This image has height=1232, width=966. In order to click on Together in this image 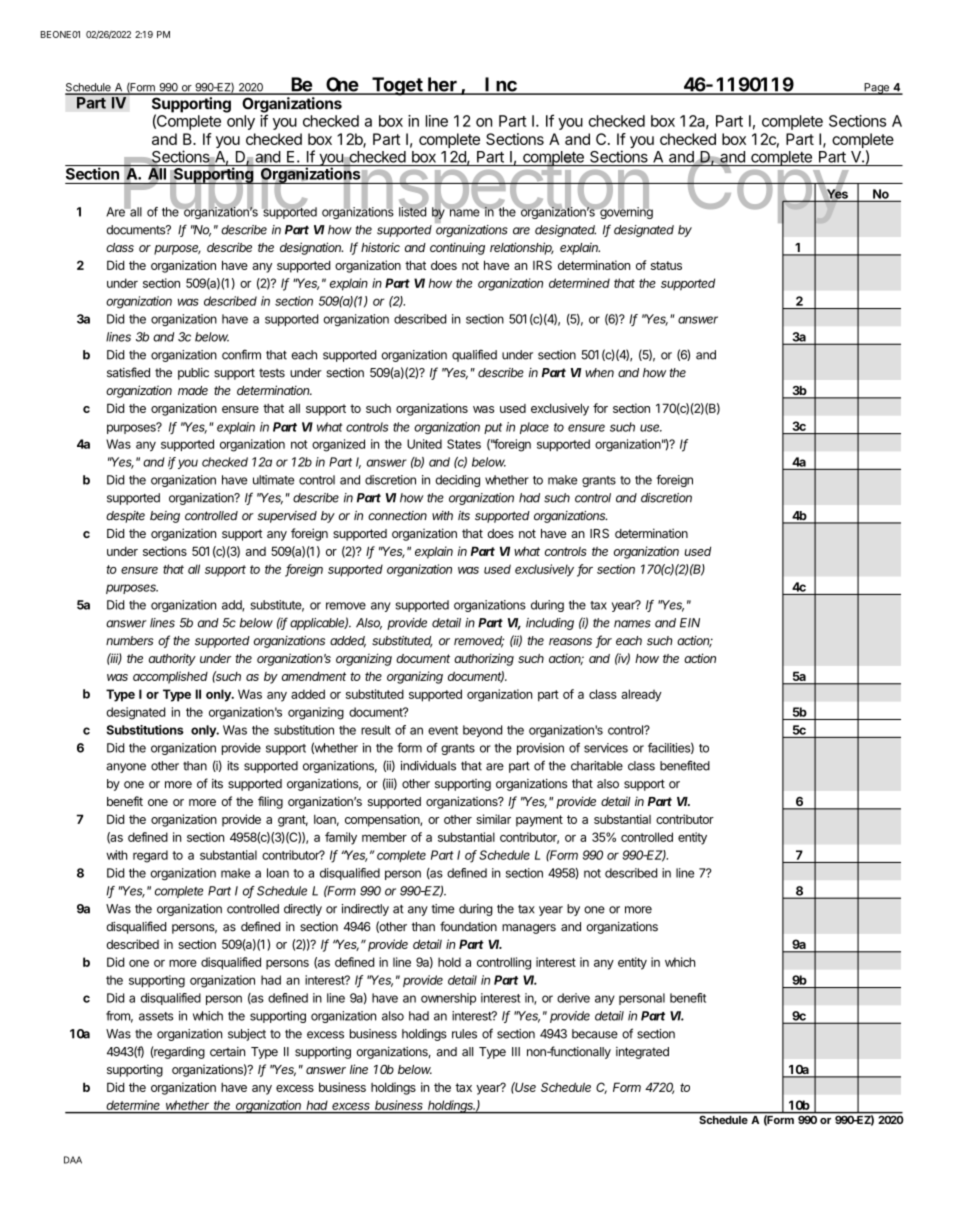, I will do `click(416, 86)`.
